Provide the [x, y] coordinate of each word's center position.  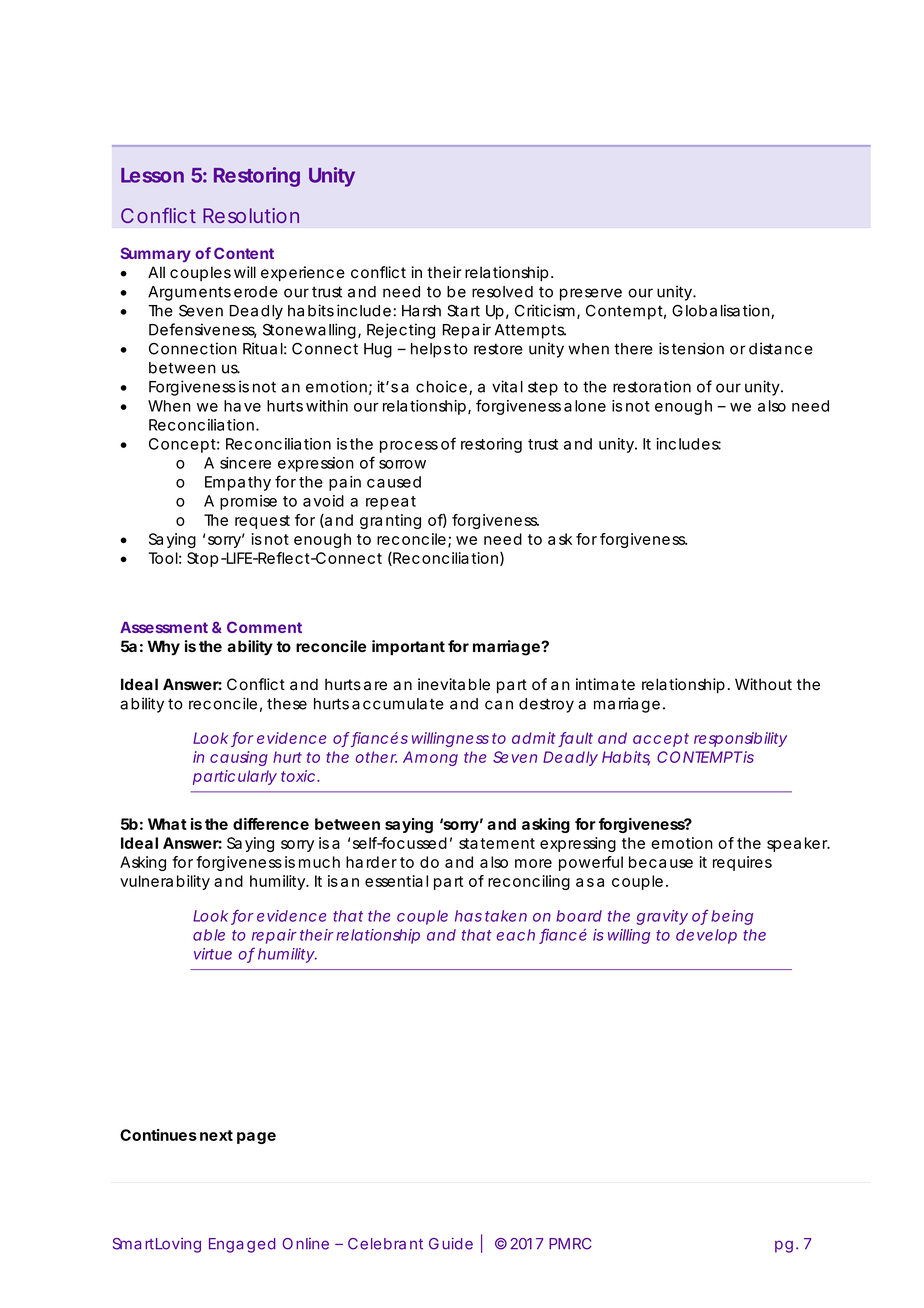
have [242, 406]
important [408, 648]
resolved [502, 292]
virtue [213, 954]
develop [706, 936]
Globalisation [722, 311]
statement [497, 843]
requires [742, 863]
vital [507, 386]
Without [763, 684]
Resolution [251, 215]
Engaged [242, 1245]
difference [271, 824]
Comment [264, 627]
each [515, 935]
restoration [652, 386]
